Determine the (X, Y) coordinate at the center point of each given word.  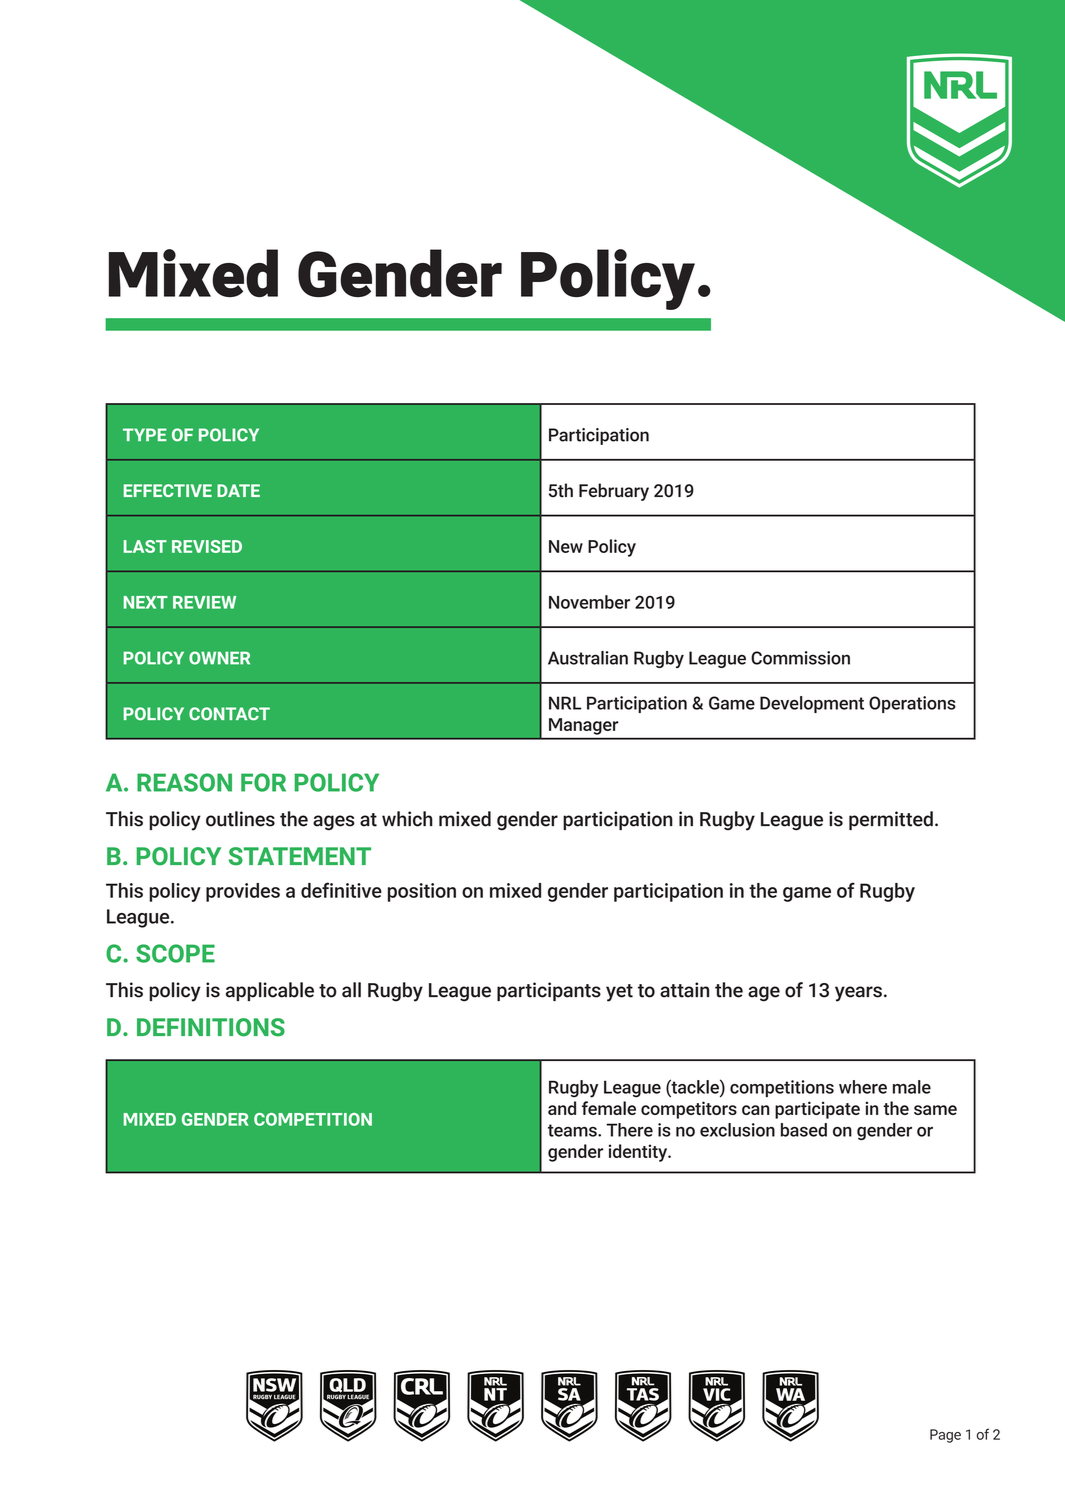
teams (573, 1130)
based (804, 1130)
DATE (238, 490)
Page (945, 1436)
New (566, 546)
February (614, 492)
